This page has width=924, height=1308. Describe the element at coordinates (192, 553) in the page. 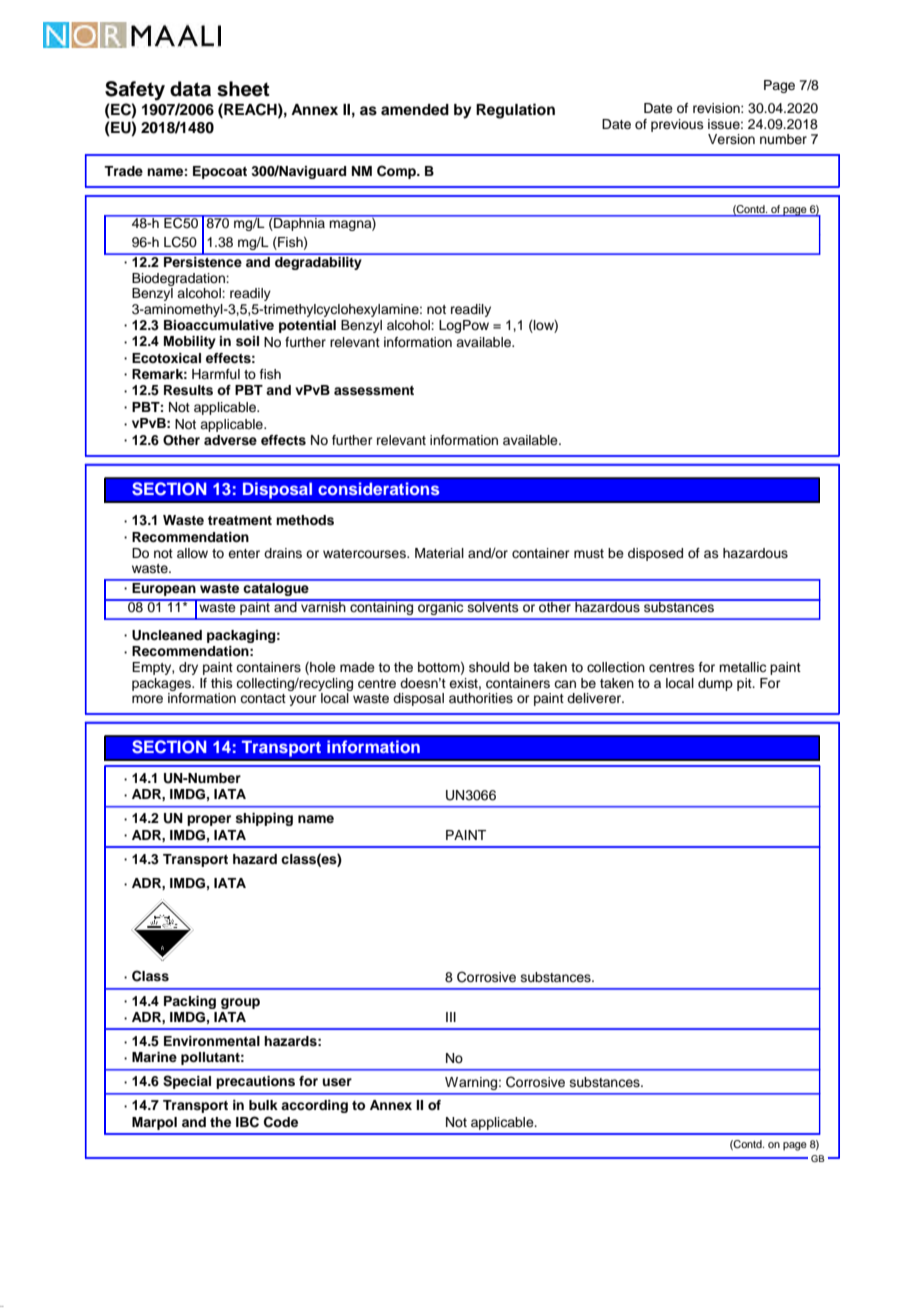

I see `allow` at that location.
